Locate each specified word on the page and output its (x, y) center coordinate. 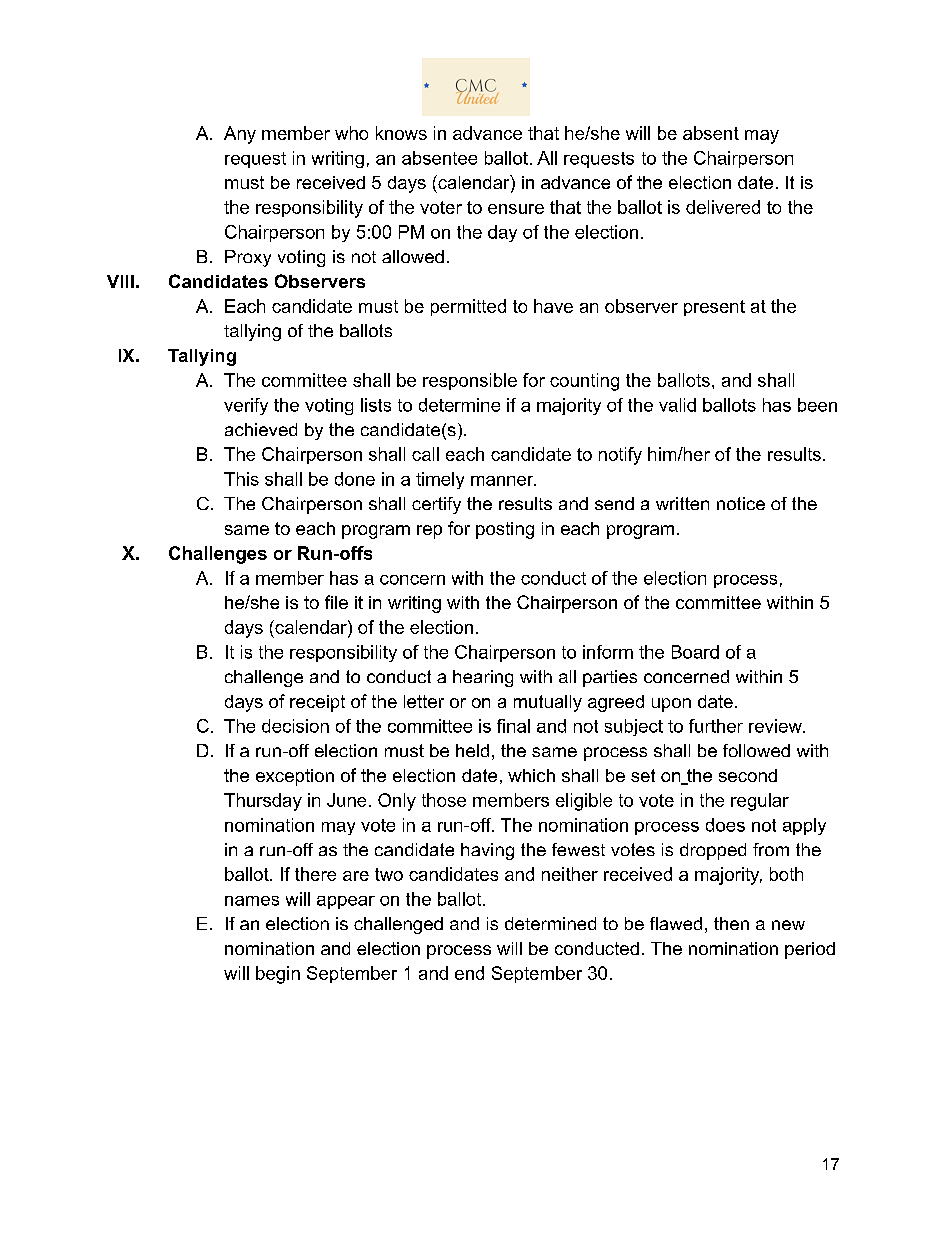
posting (505, 530)
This (241, 479)
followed (756, 750)
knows (401, 133)
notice (741, 503)
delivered (723, 207)
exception (295, 777)
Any (240, 135)
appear (346, 902)
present (714, 308)
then (731, 923)
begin (278, 975)
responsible (470, 381)
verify (246, 406)
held (472, 750)
